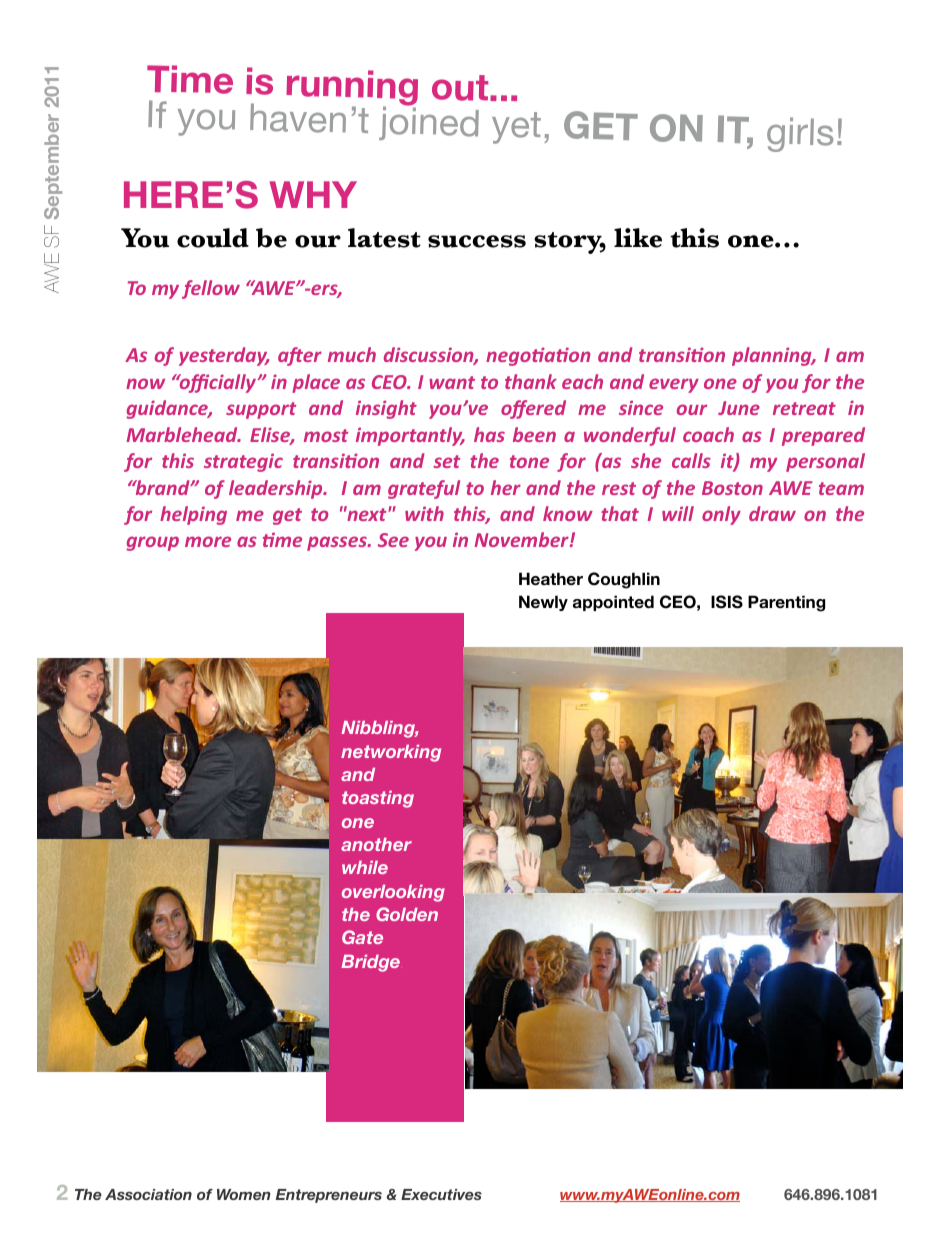 This image has height=1233, width=952. Describe the element at coordinates (477, 241) in the image. I see `success` at that location.
